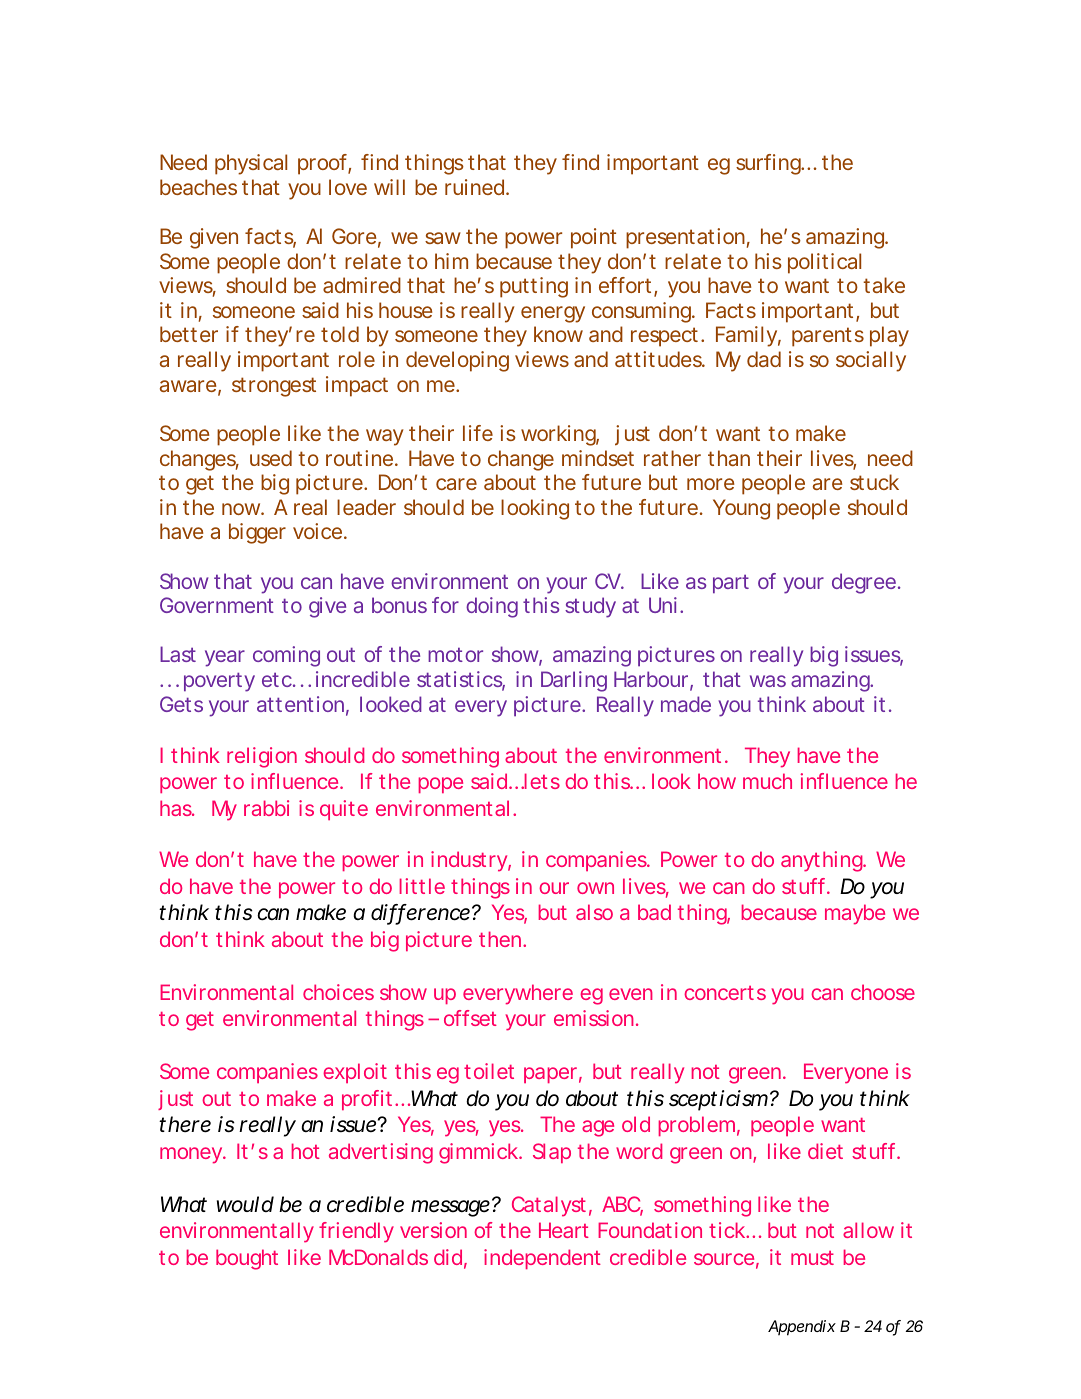 This document has width=1081, height=1399. I want to click on emission, so click(594, 1018).
